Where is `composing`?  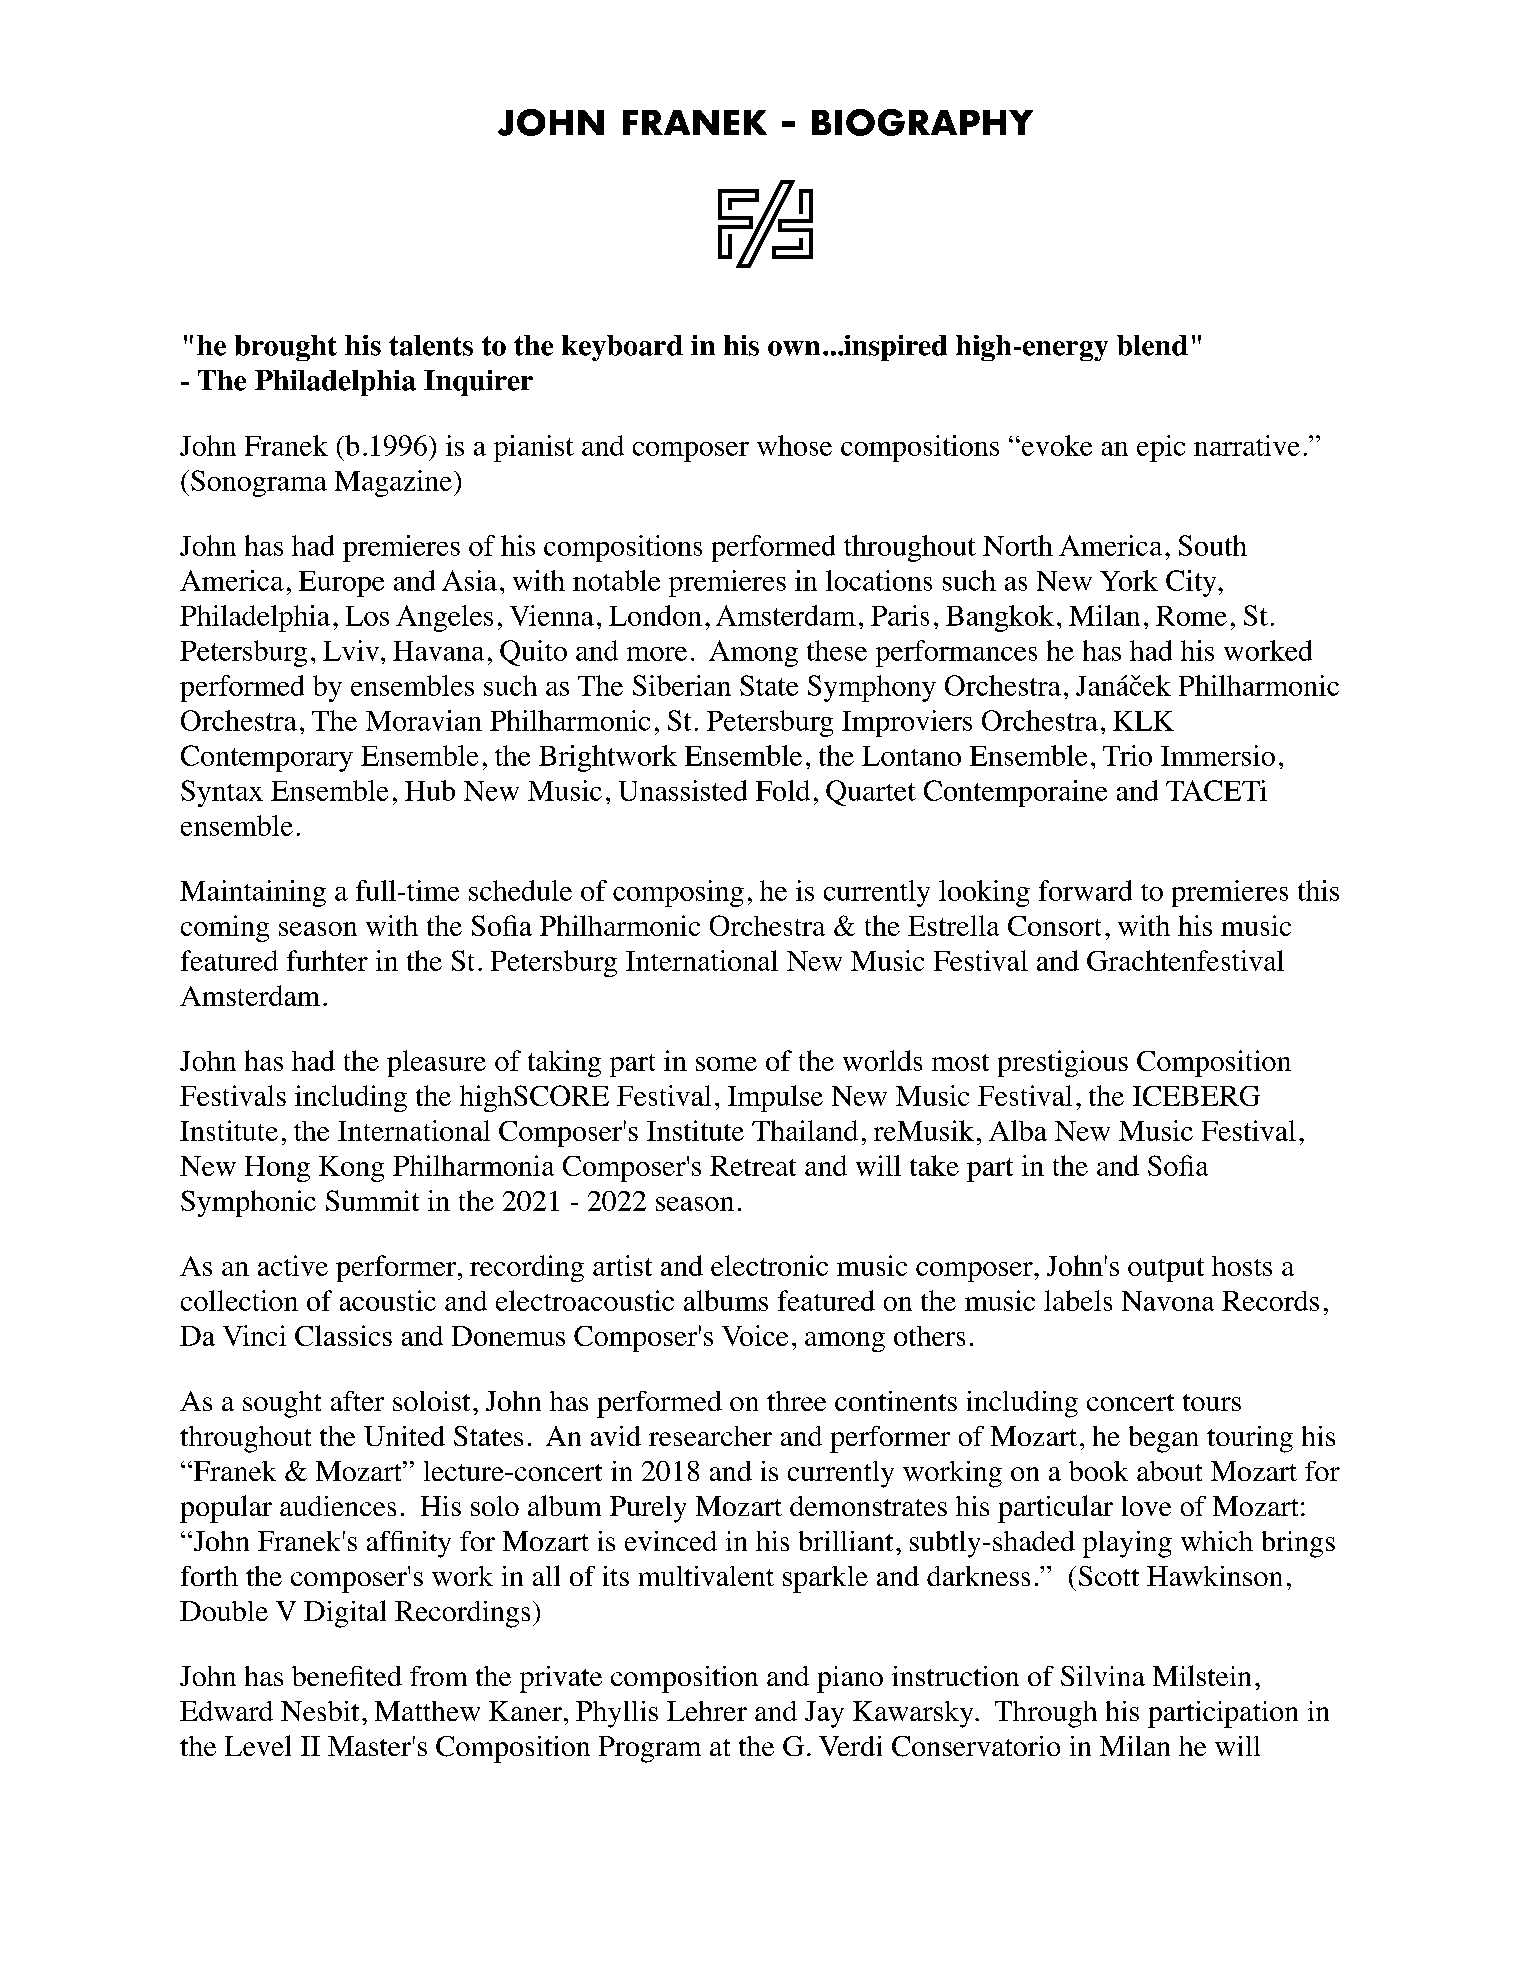
composing is located at coordinates (678, 893).
